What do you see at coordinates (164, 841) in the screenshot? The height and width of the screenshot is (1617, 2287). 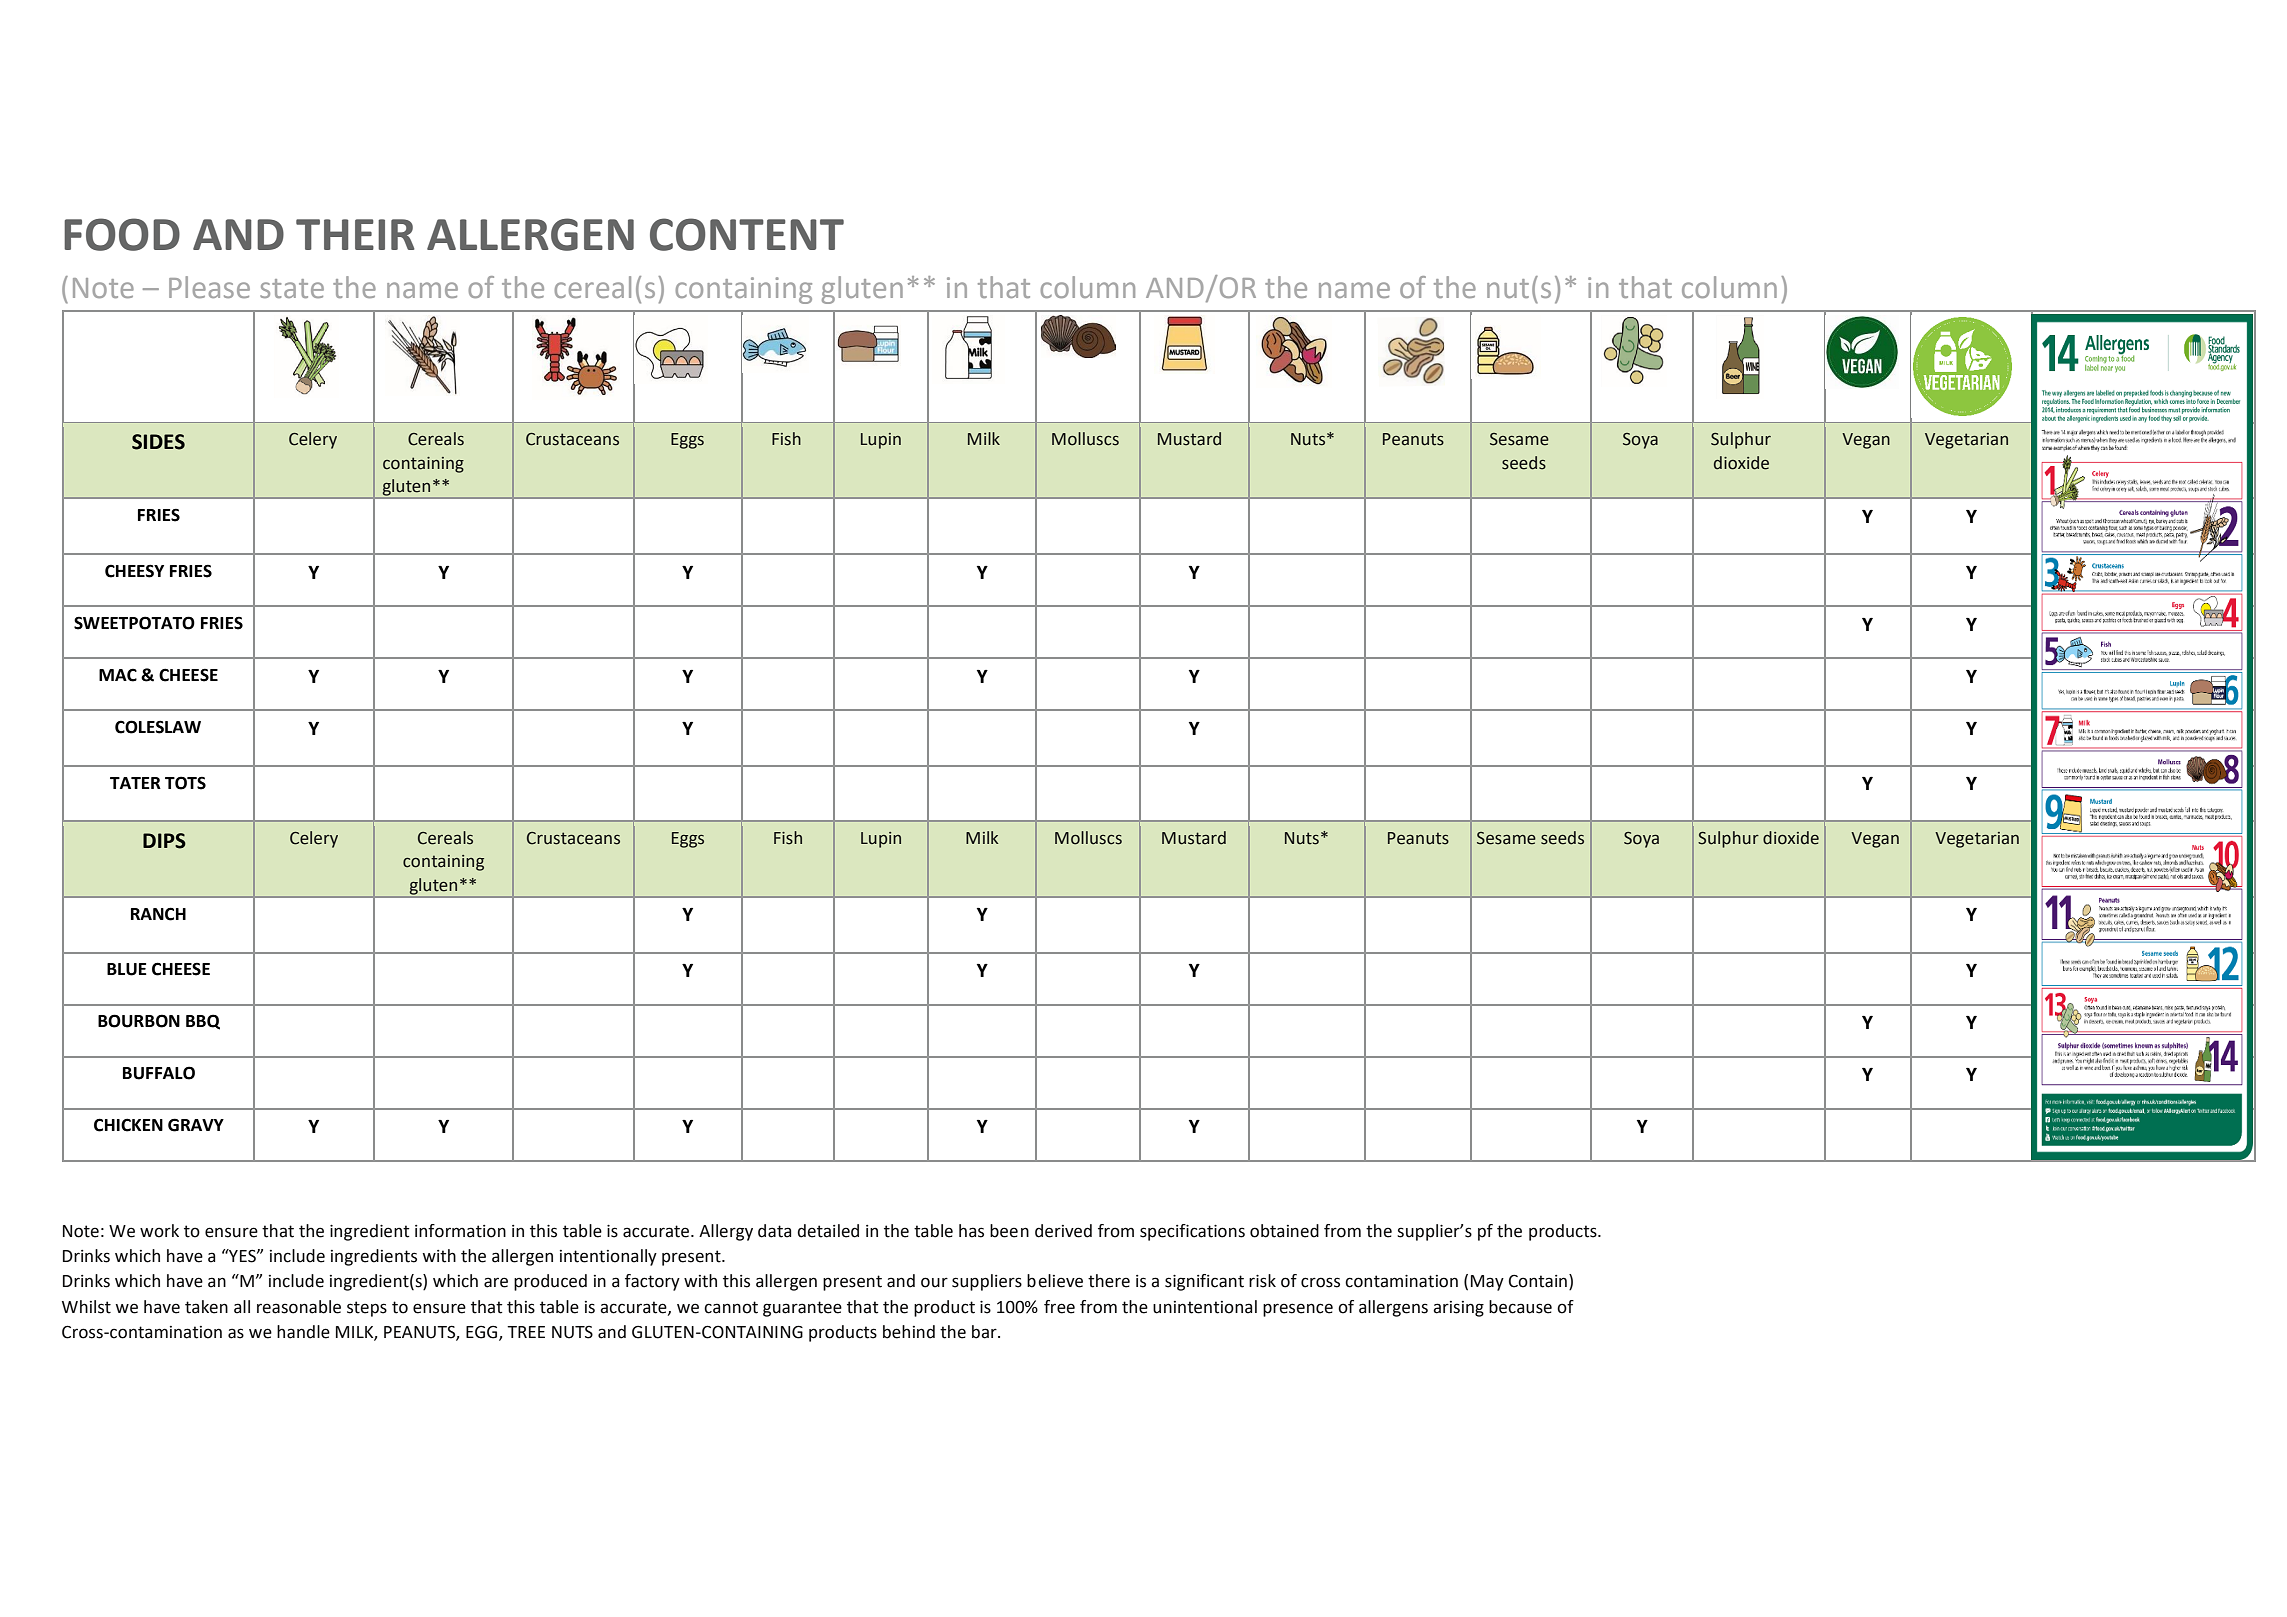 I see `DIPS` at bounding box center [164, 841].
